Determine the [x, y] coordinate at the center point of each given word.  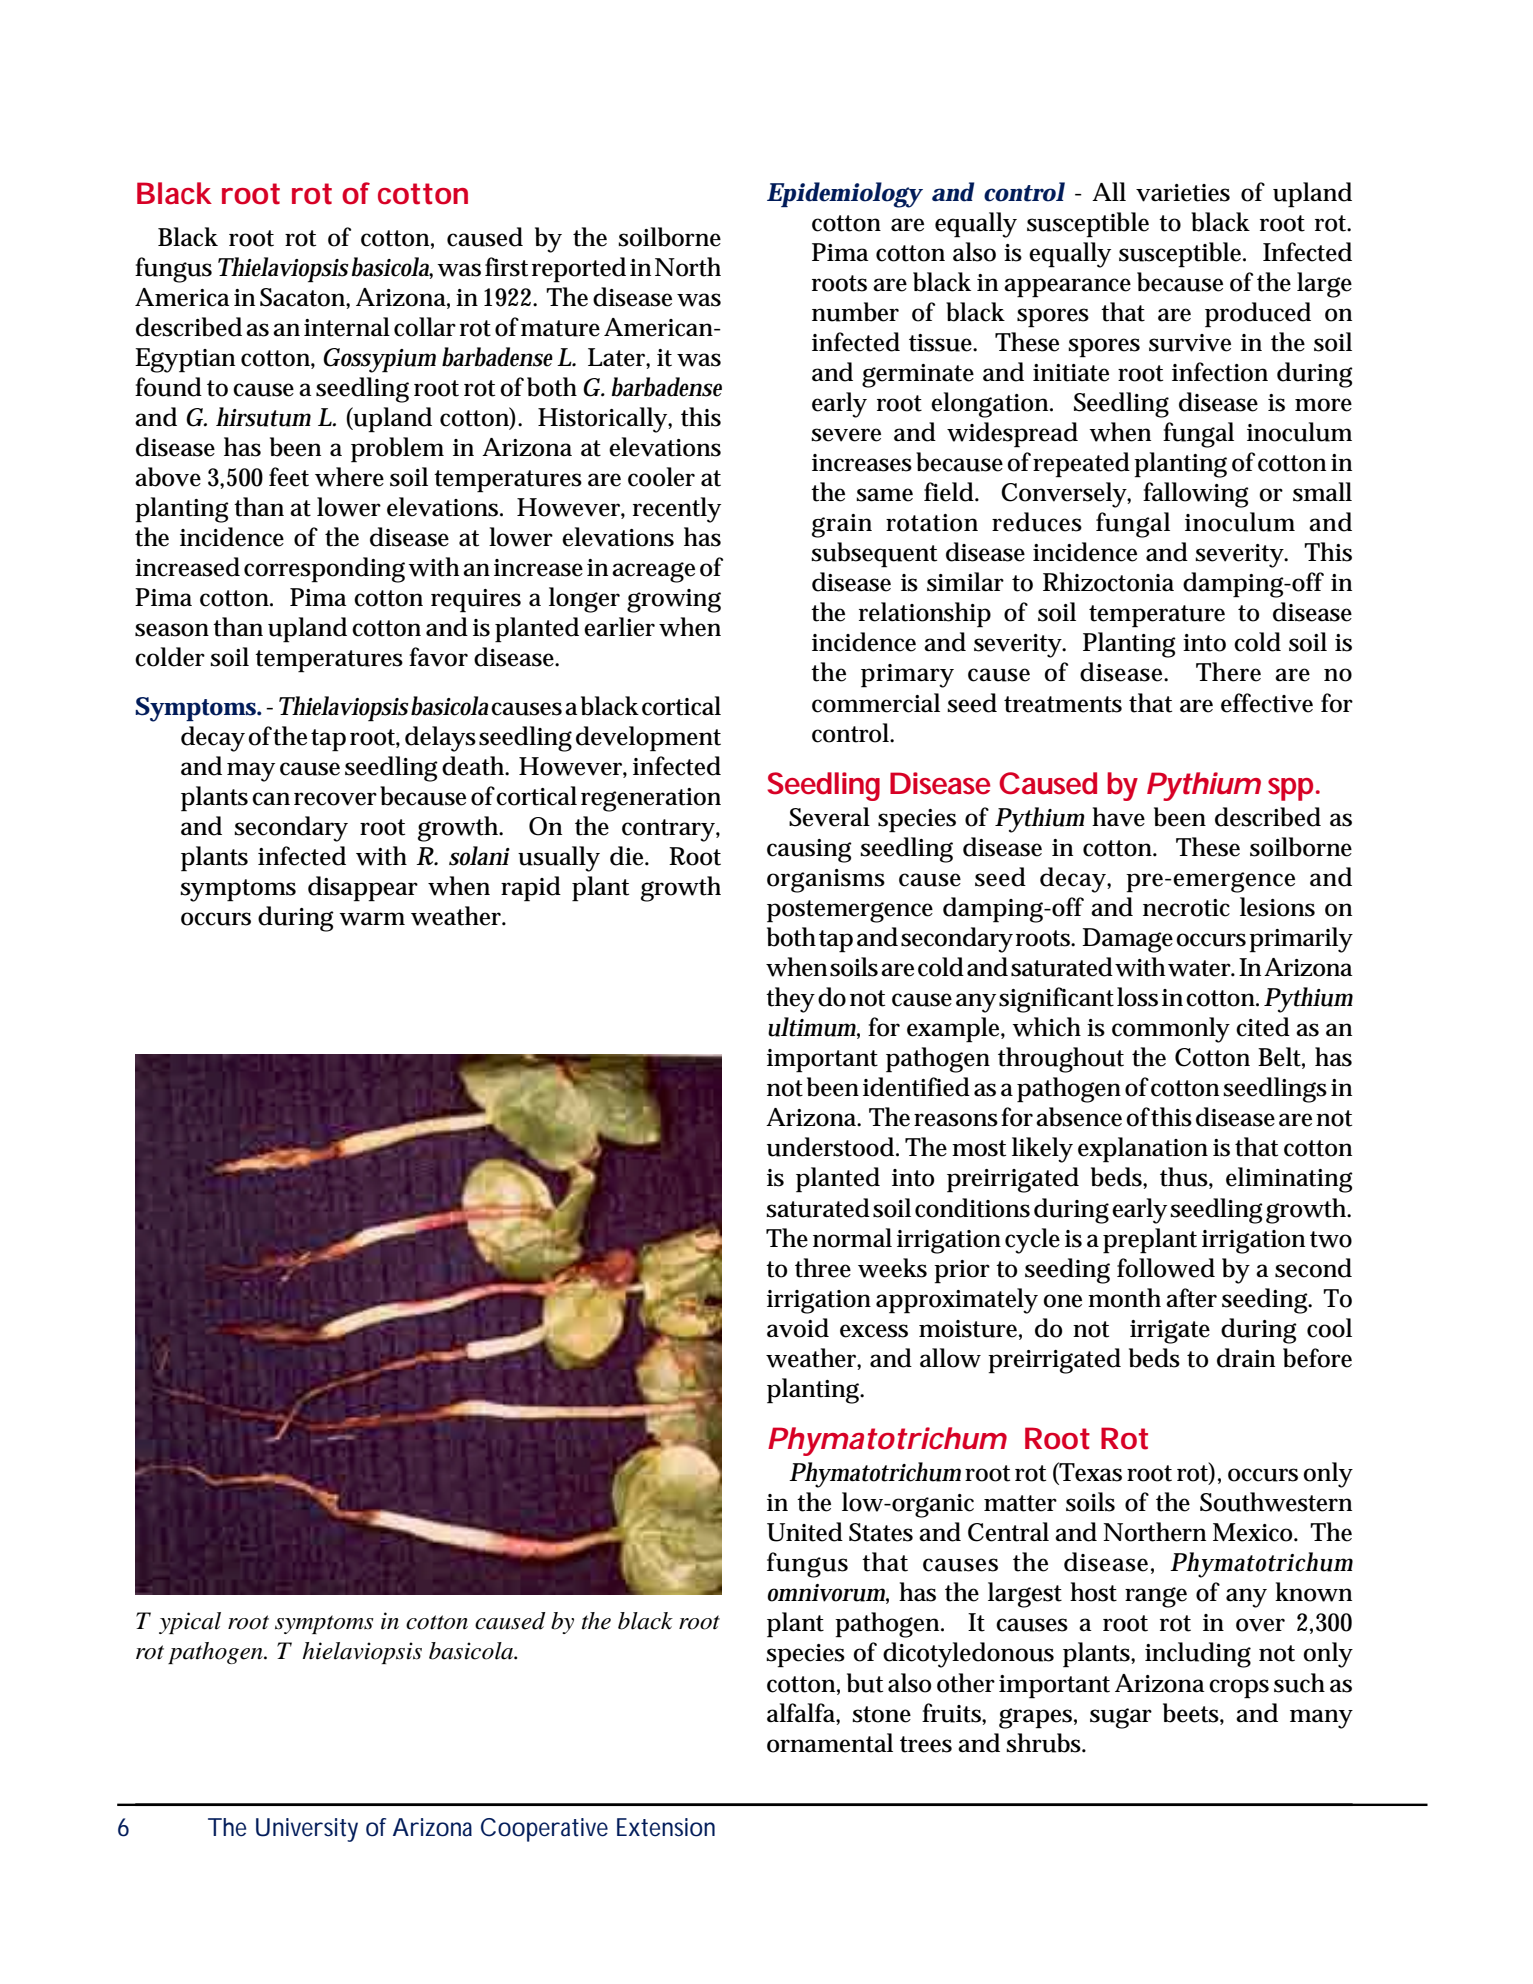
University [307, 1830]
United [804, 1532]
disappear [363, 889]
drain [1246, 1358]
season [172, 630]
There [1228, 672]
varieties [1183, 193]
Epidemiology [844, 195]
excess [874, 1331]
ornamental [830, 1743]
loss [1137, 997]
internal [347, 327]
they [790, 1000]
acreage [653, 572]
